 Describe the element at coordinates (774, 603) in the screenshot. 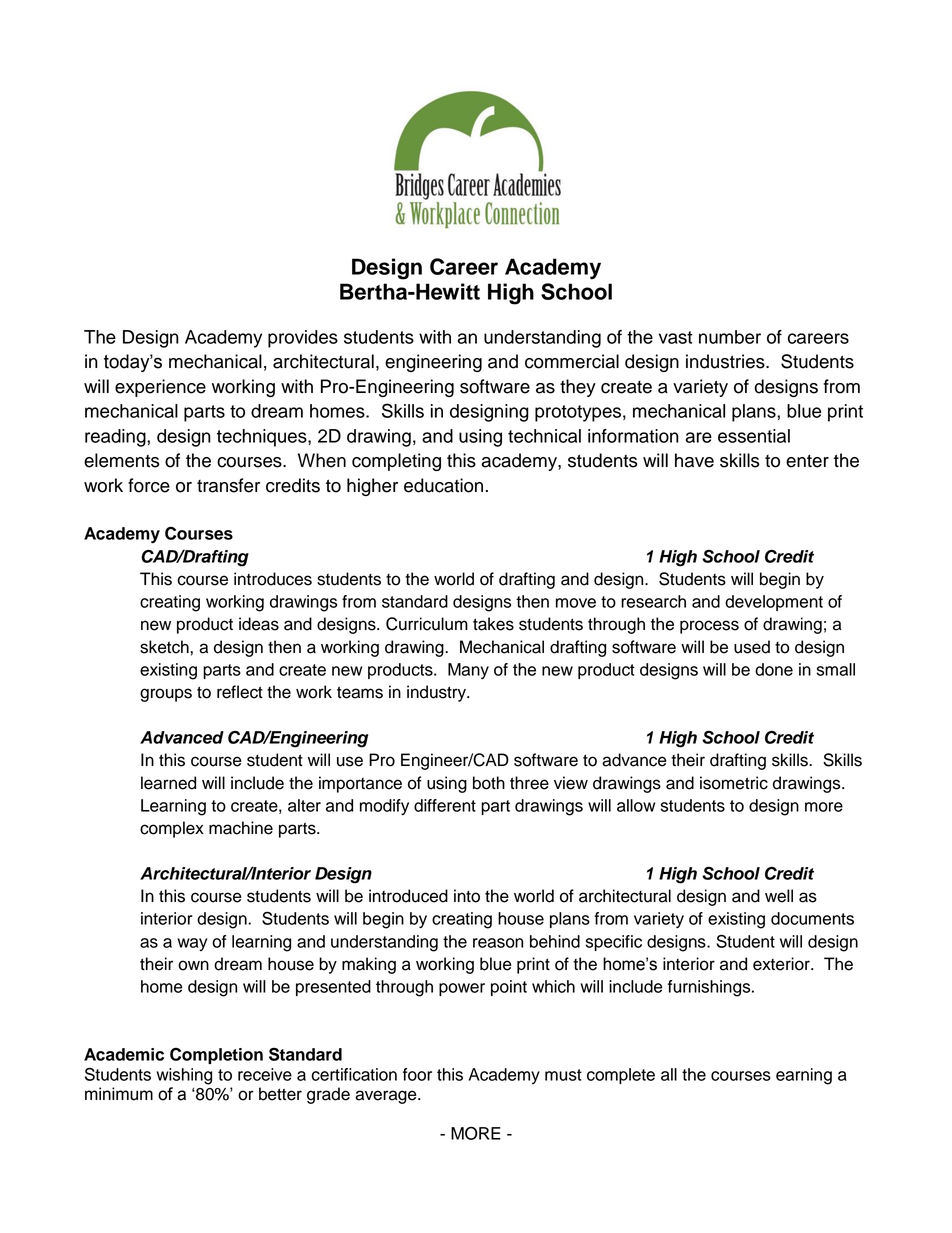

I see `development` at that location.
